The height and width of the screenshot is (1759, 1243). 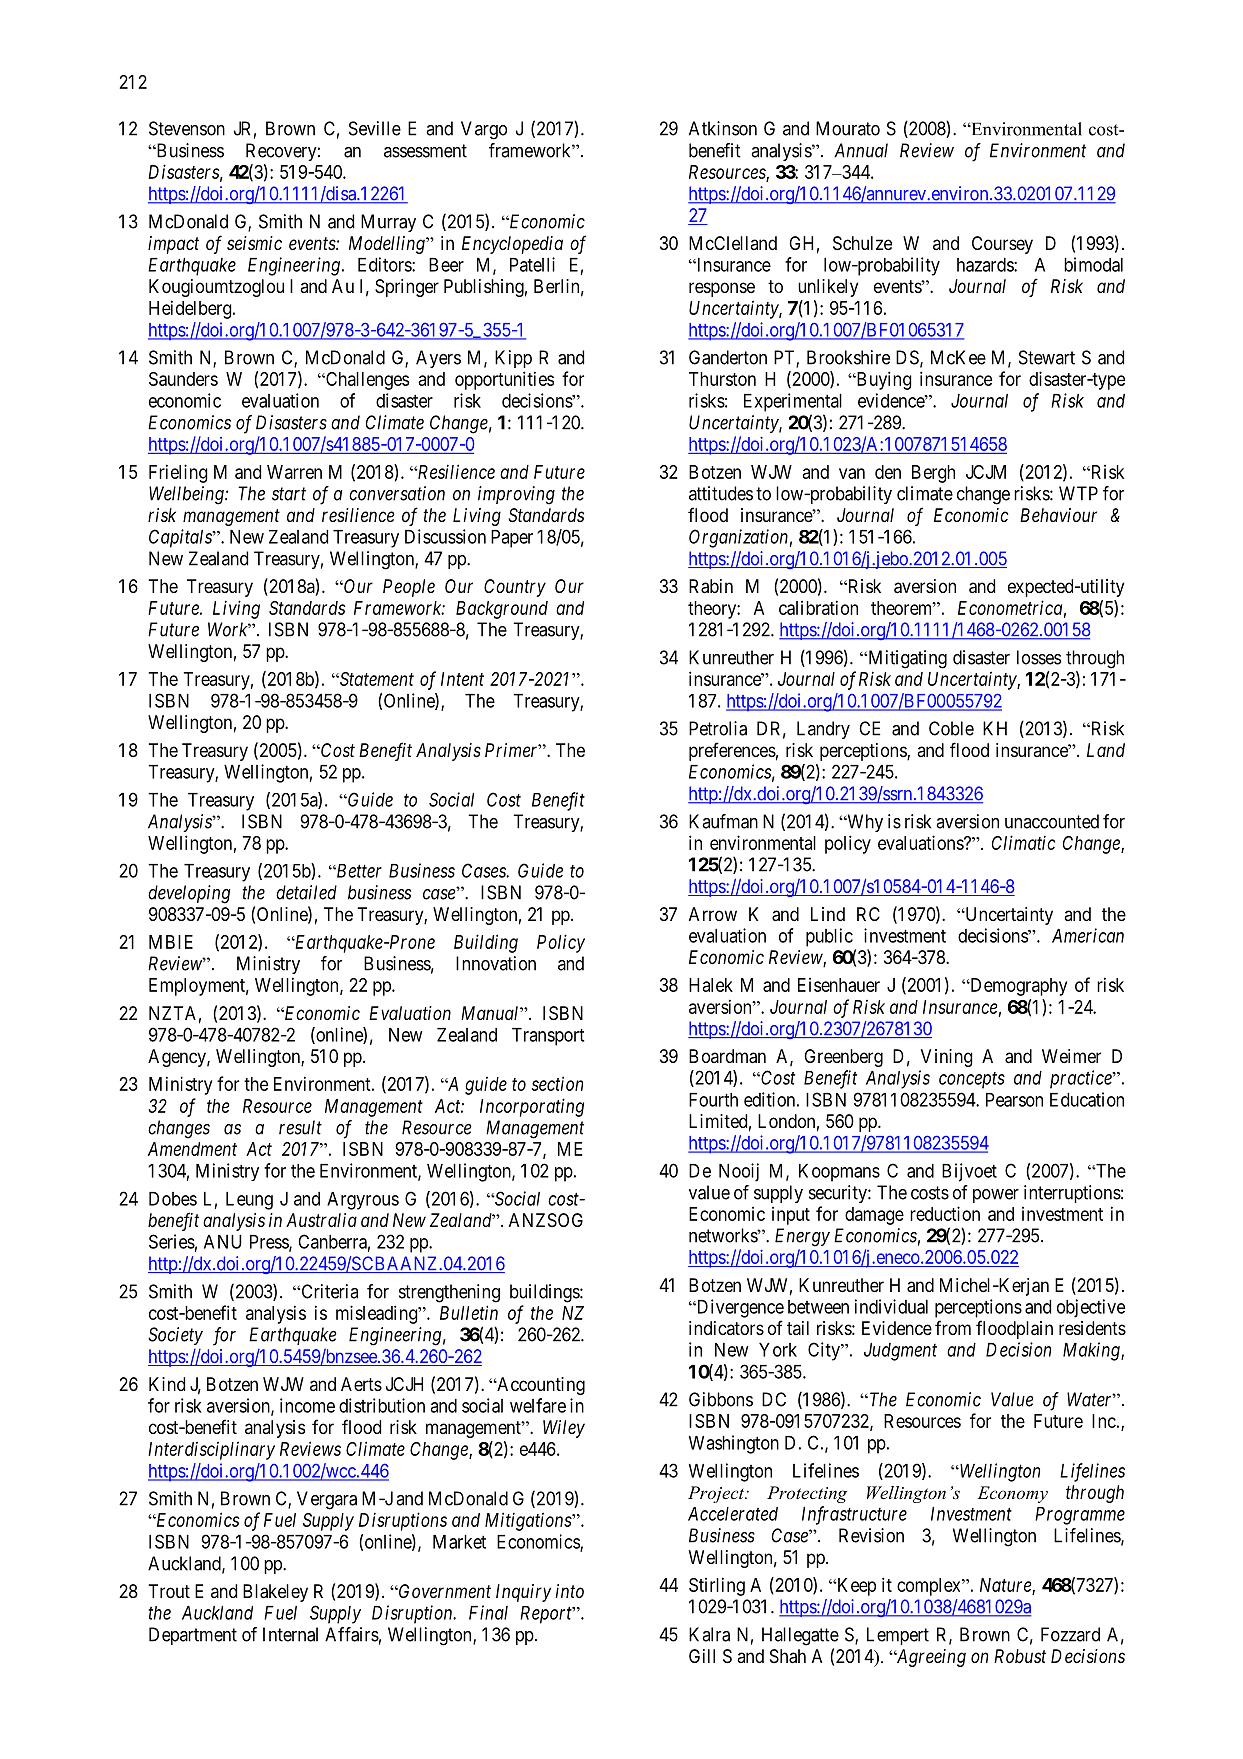 I want to click on into, so click(x=570, y=1591).
